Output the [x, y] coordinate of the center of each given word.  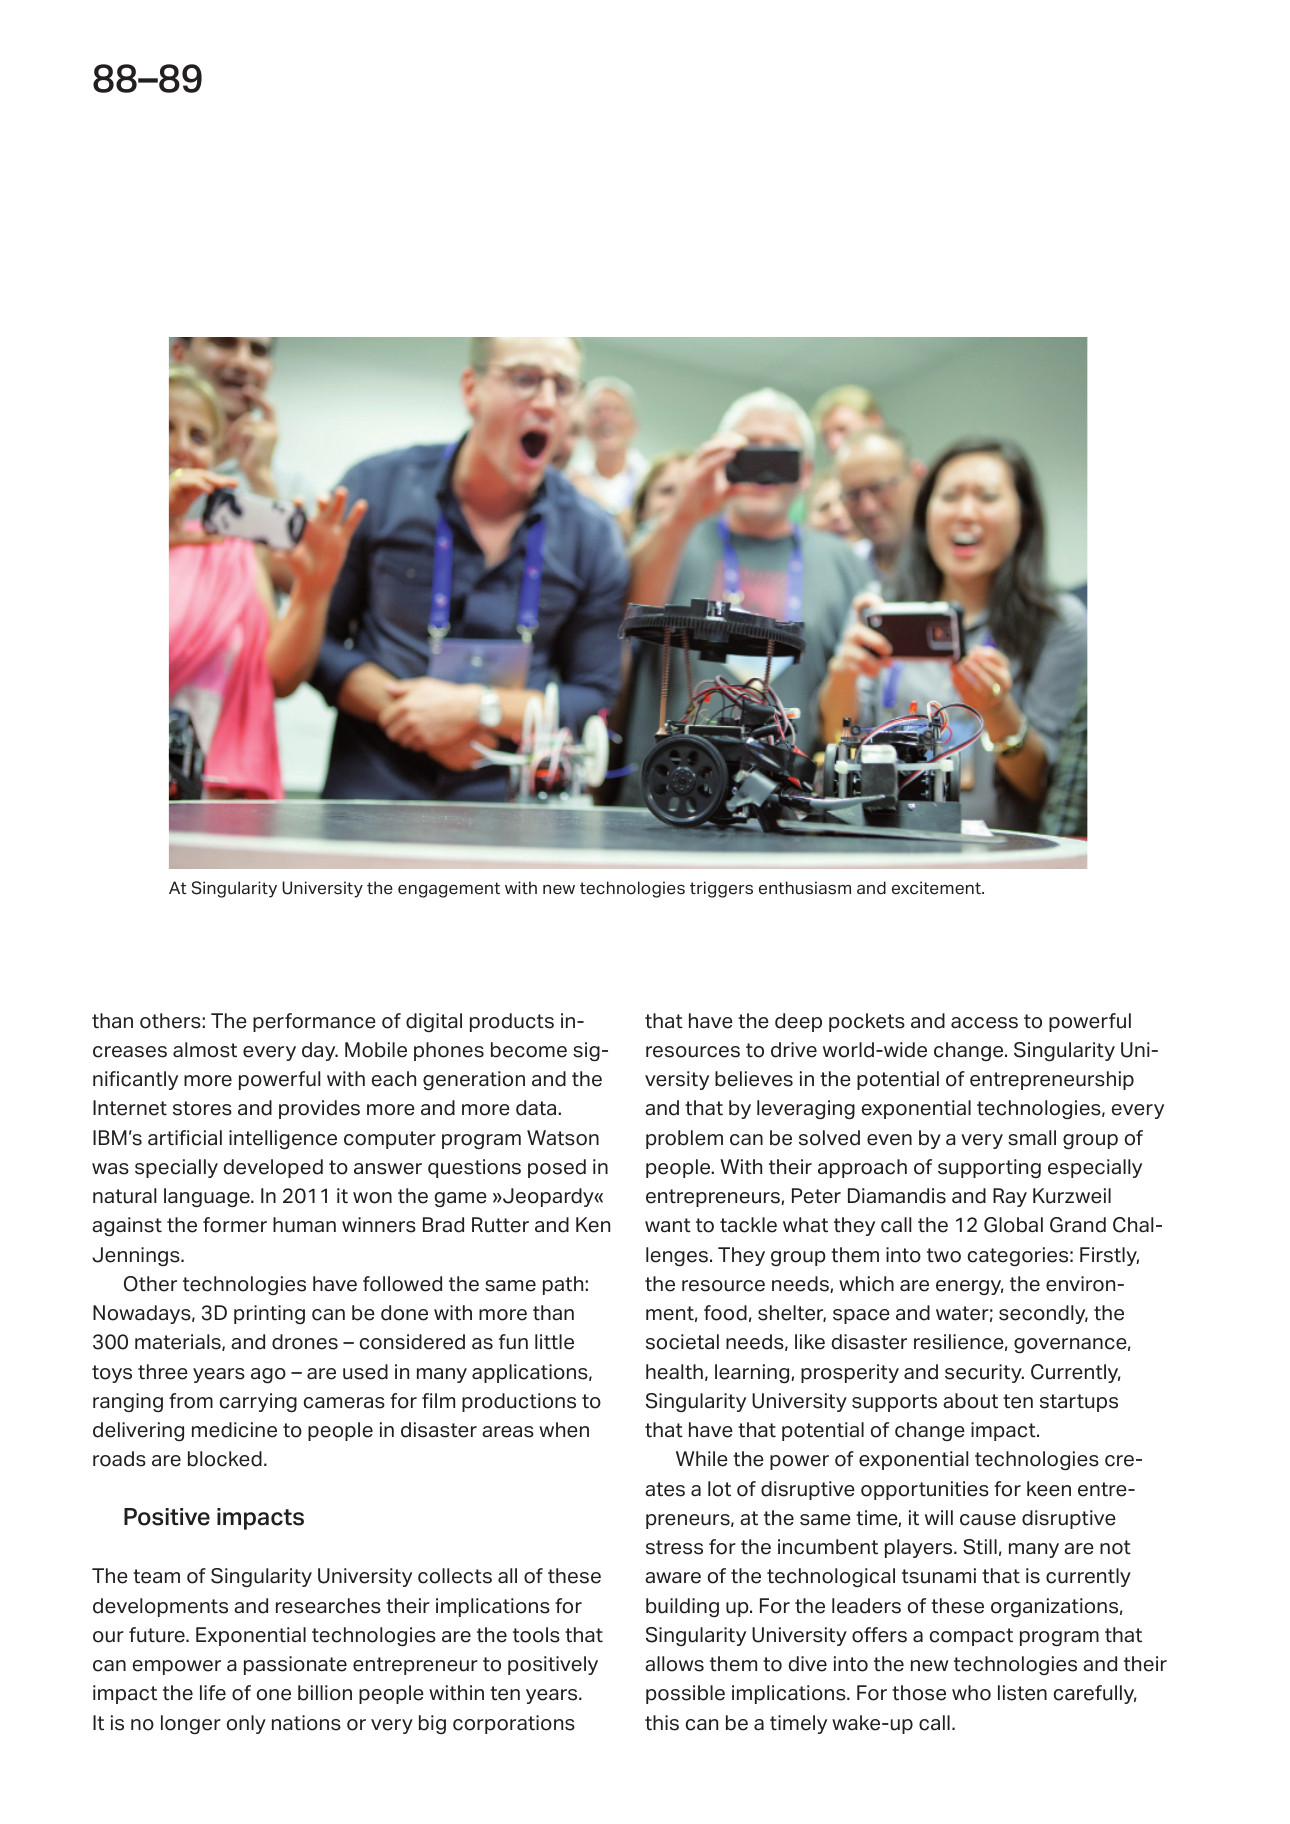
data [537, 1108]
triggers [721, 889]
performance [314, 1022]
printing [269, 1314]
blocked [225, 1459]
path [564, 1285]
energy [969, 1287]
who [971, 1693]
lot [719, 1489]
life [213, 1693]
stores [202, 1108]
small [1032, 1138]
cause [988, 1520]
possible [685, 1694]
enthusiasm [805, 888]
